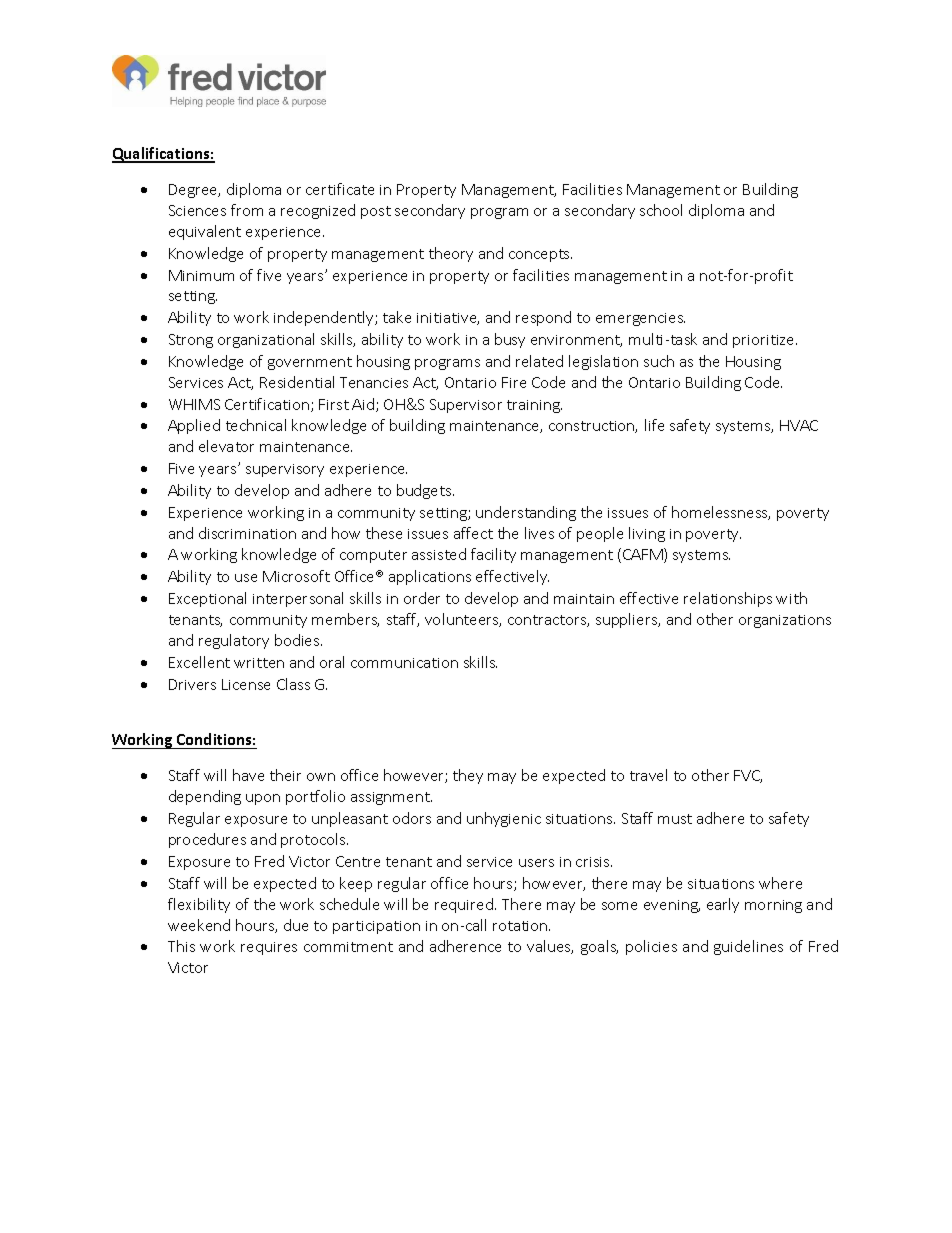  Describe the element at coordinates (675, 819) in the screenshot. I see `must` at that location.
